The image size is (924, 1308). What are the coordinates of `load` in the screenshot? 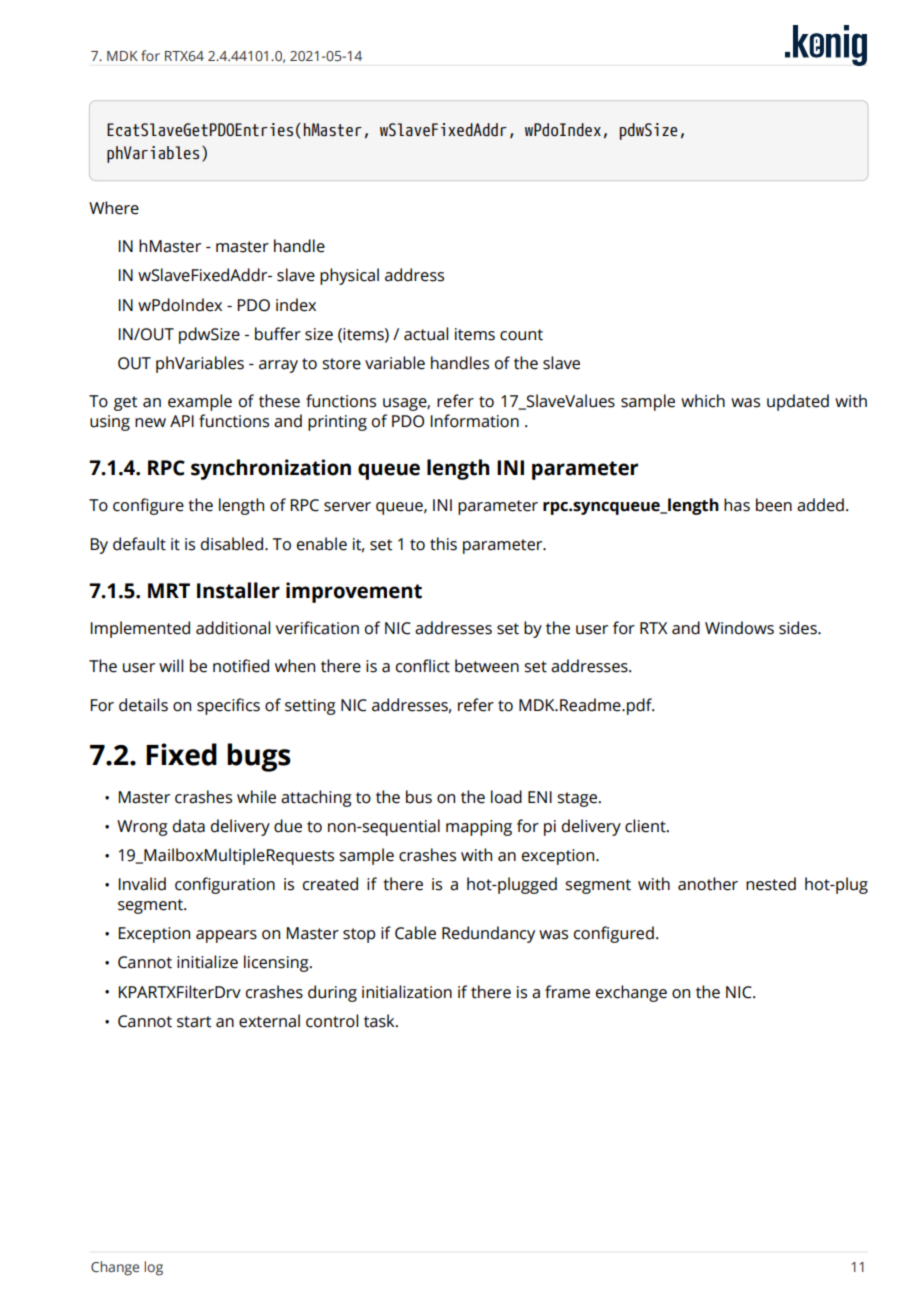 It's located at (506, 797).
